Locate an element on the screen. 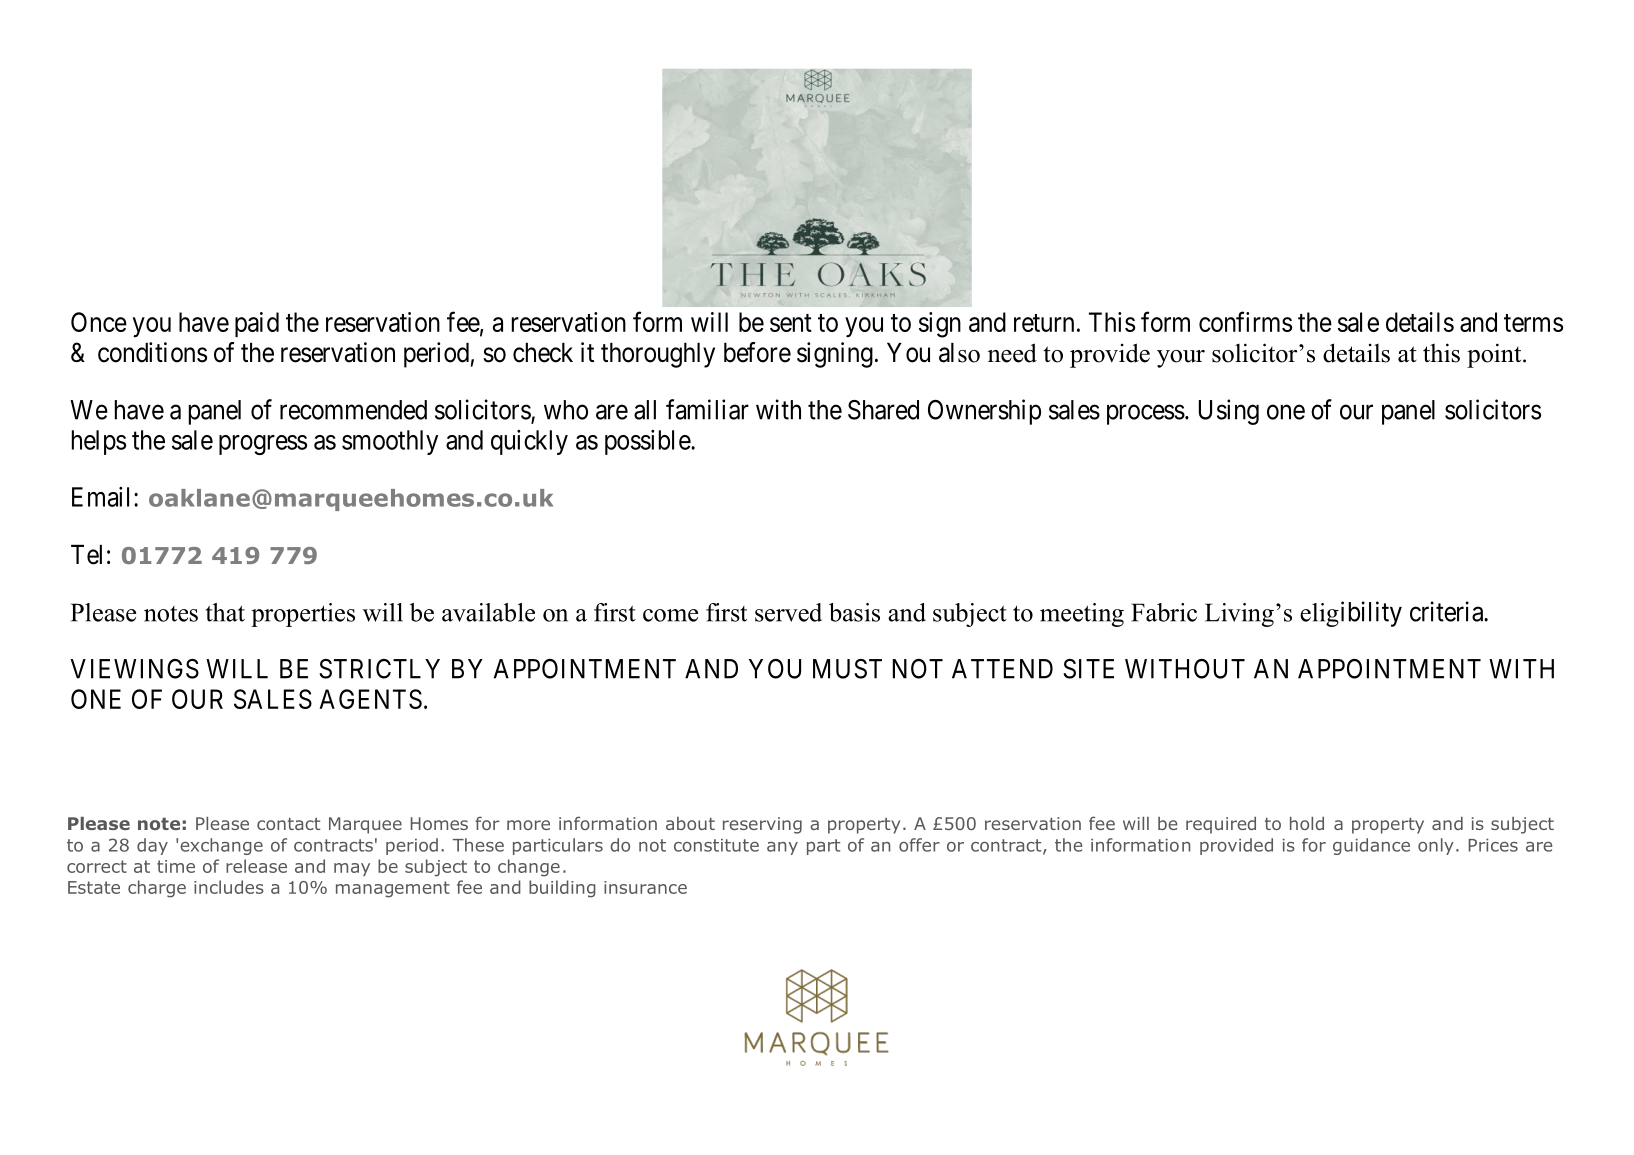  MUST is located at coordinates (847, 669).
